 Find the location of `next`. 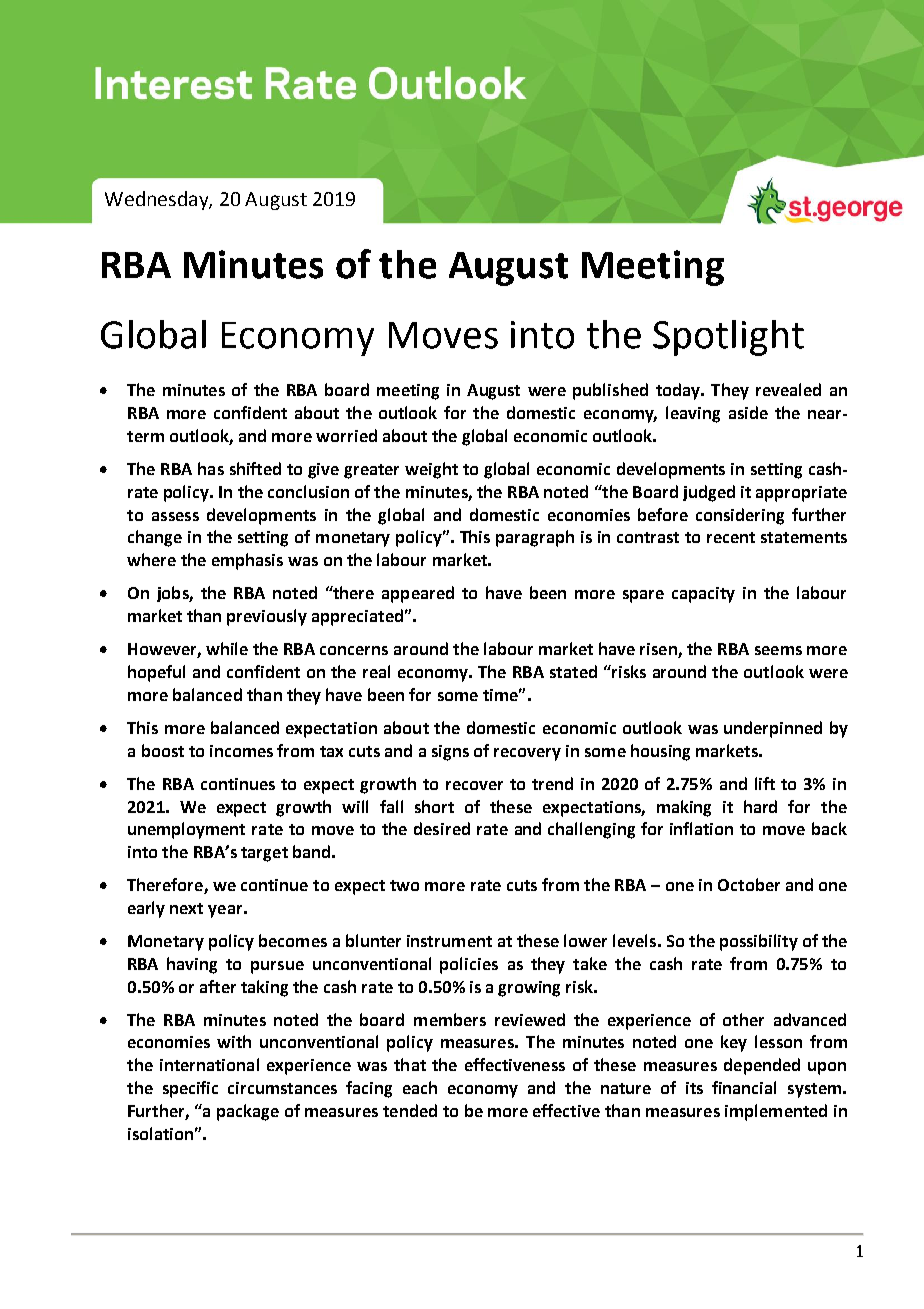

next is located at coordinates (186, 908).
